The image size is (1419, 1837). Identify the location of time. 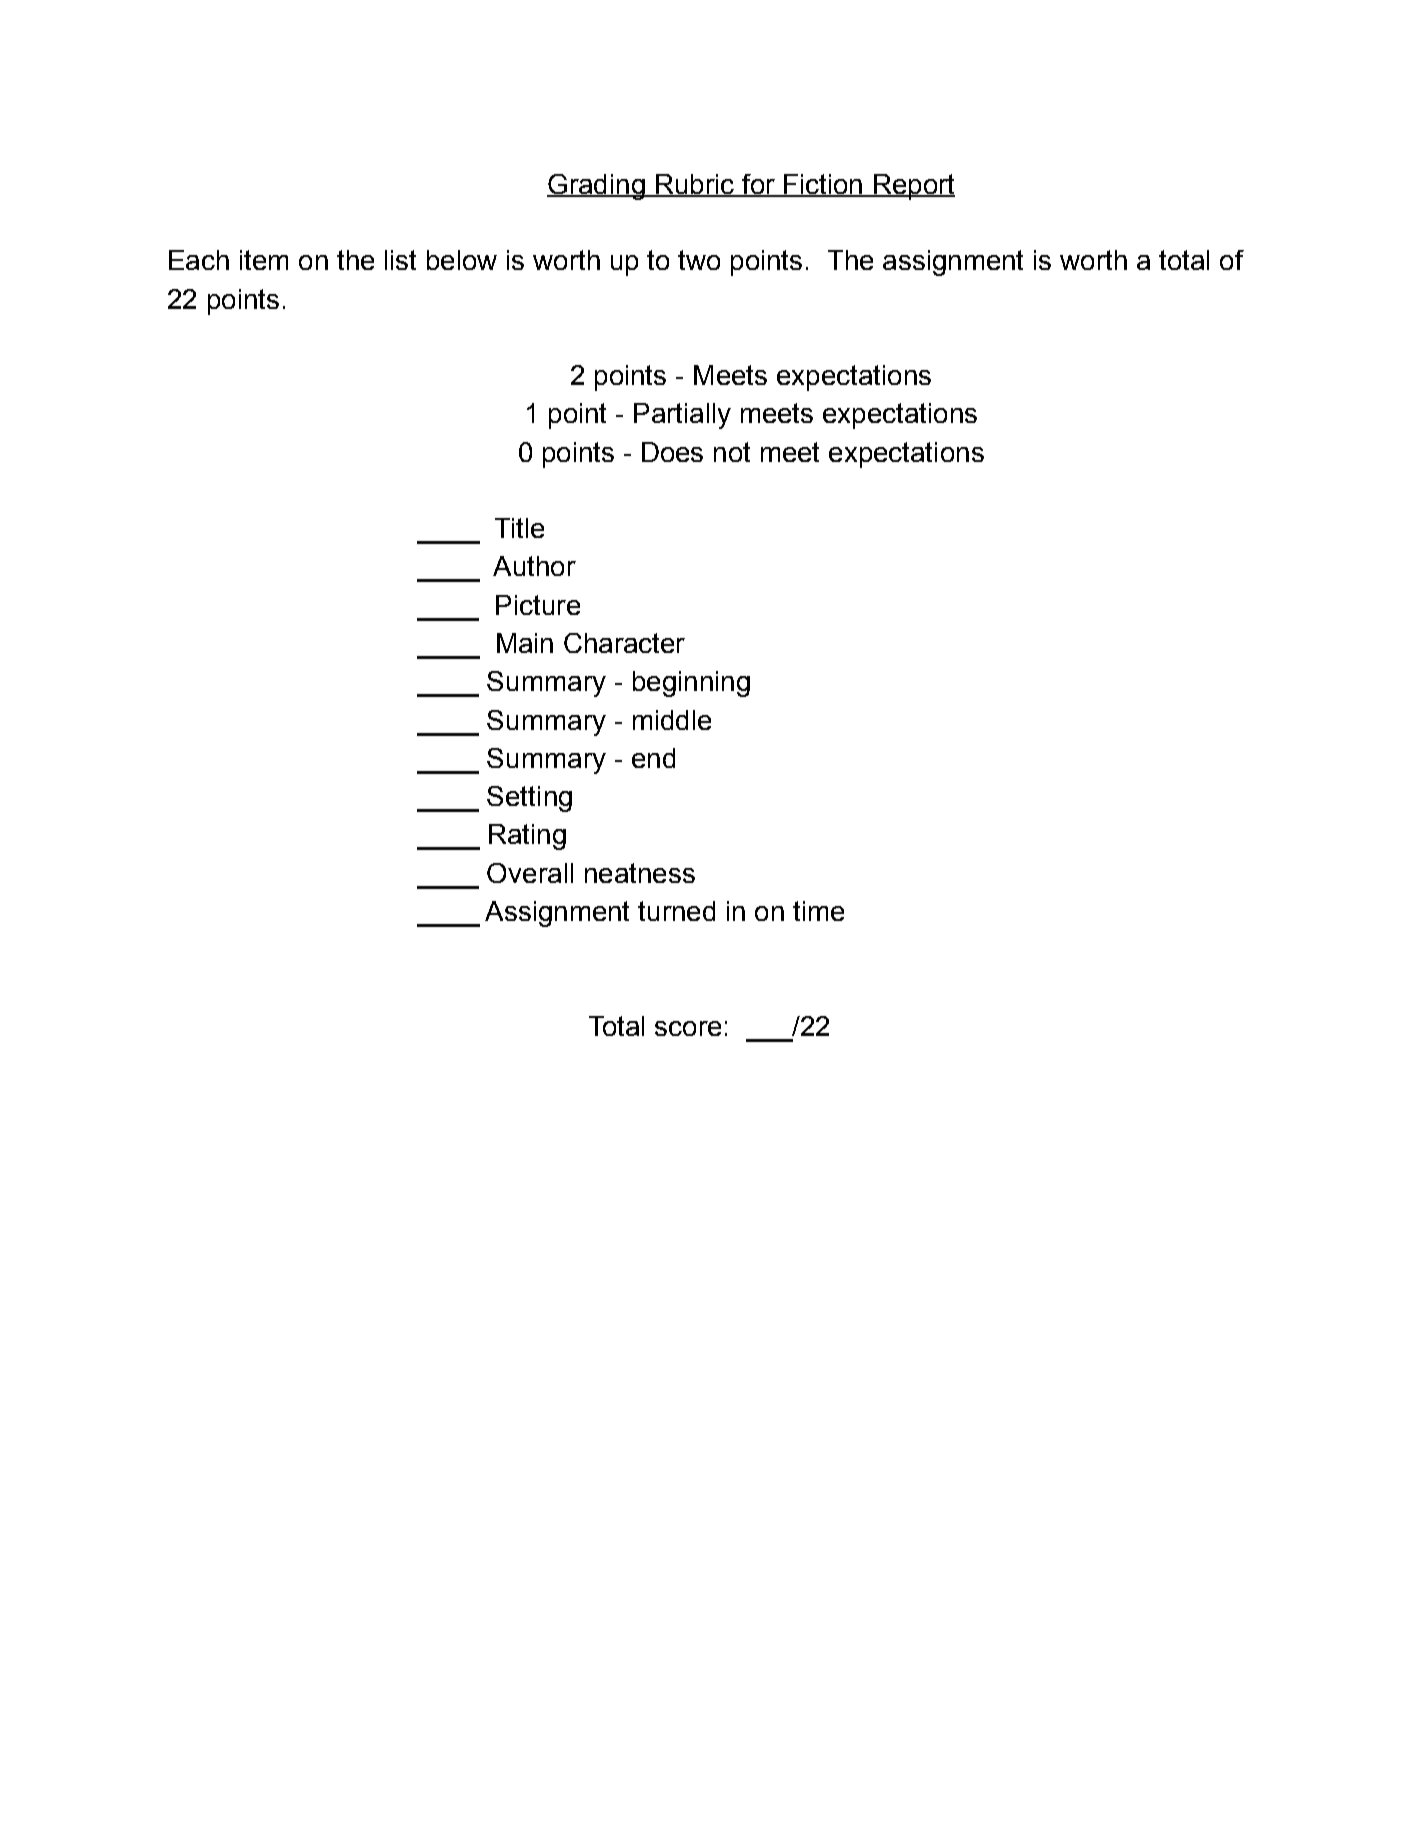
(818, 911).
